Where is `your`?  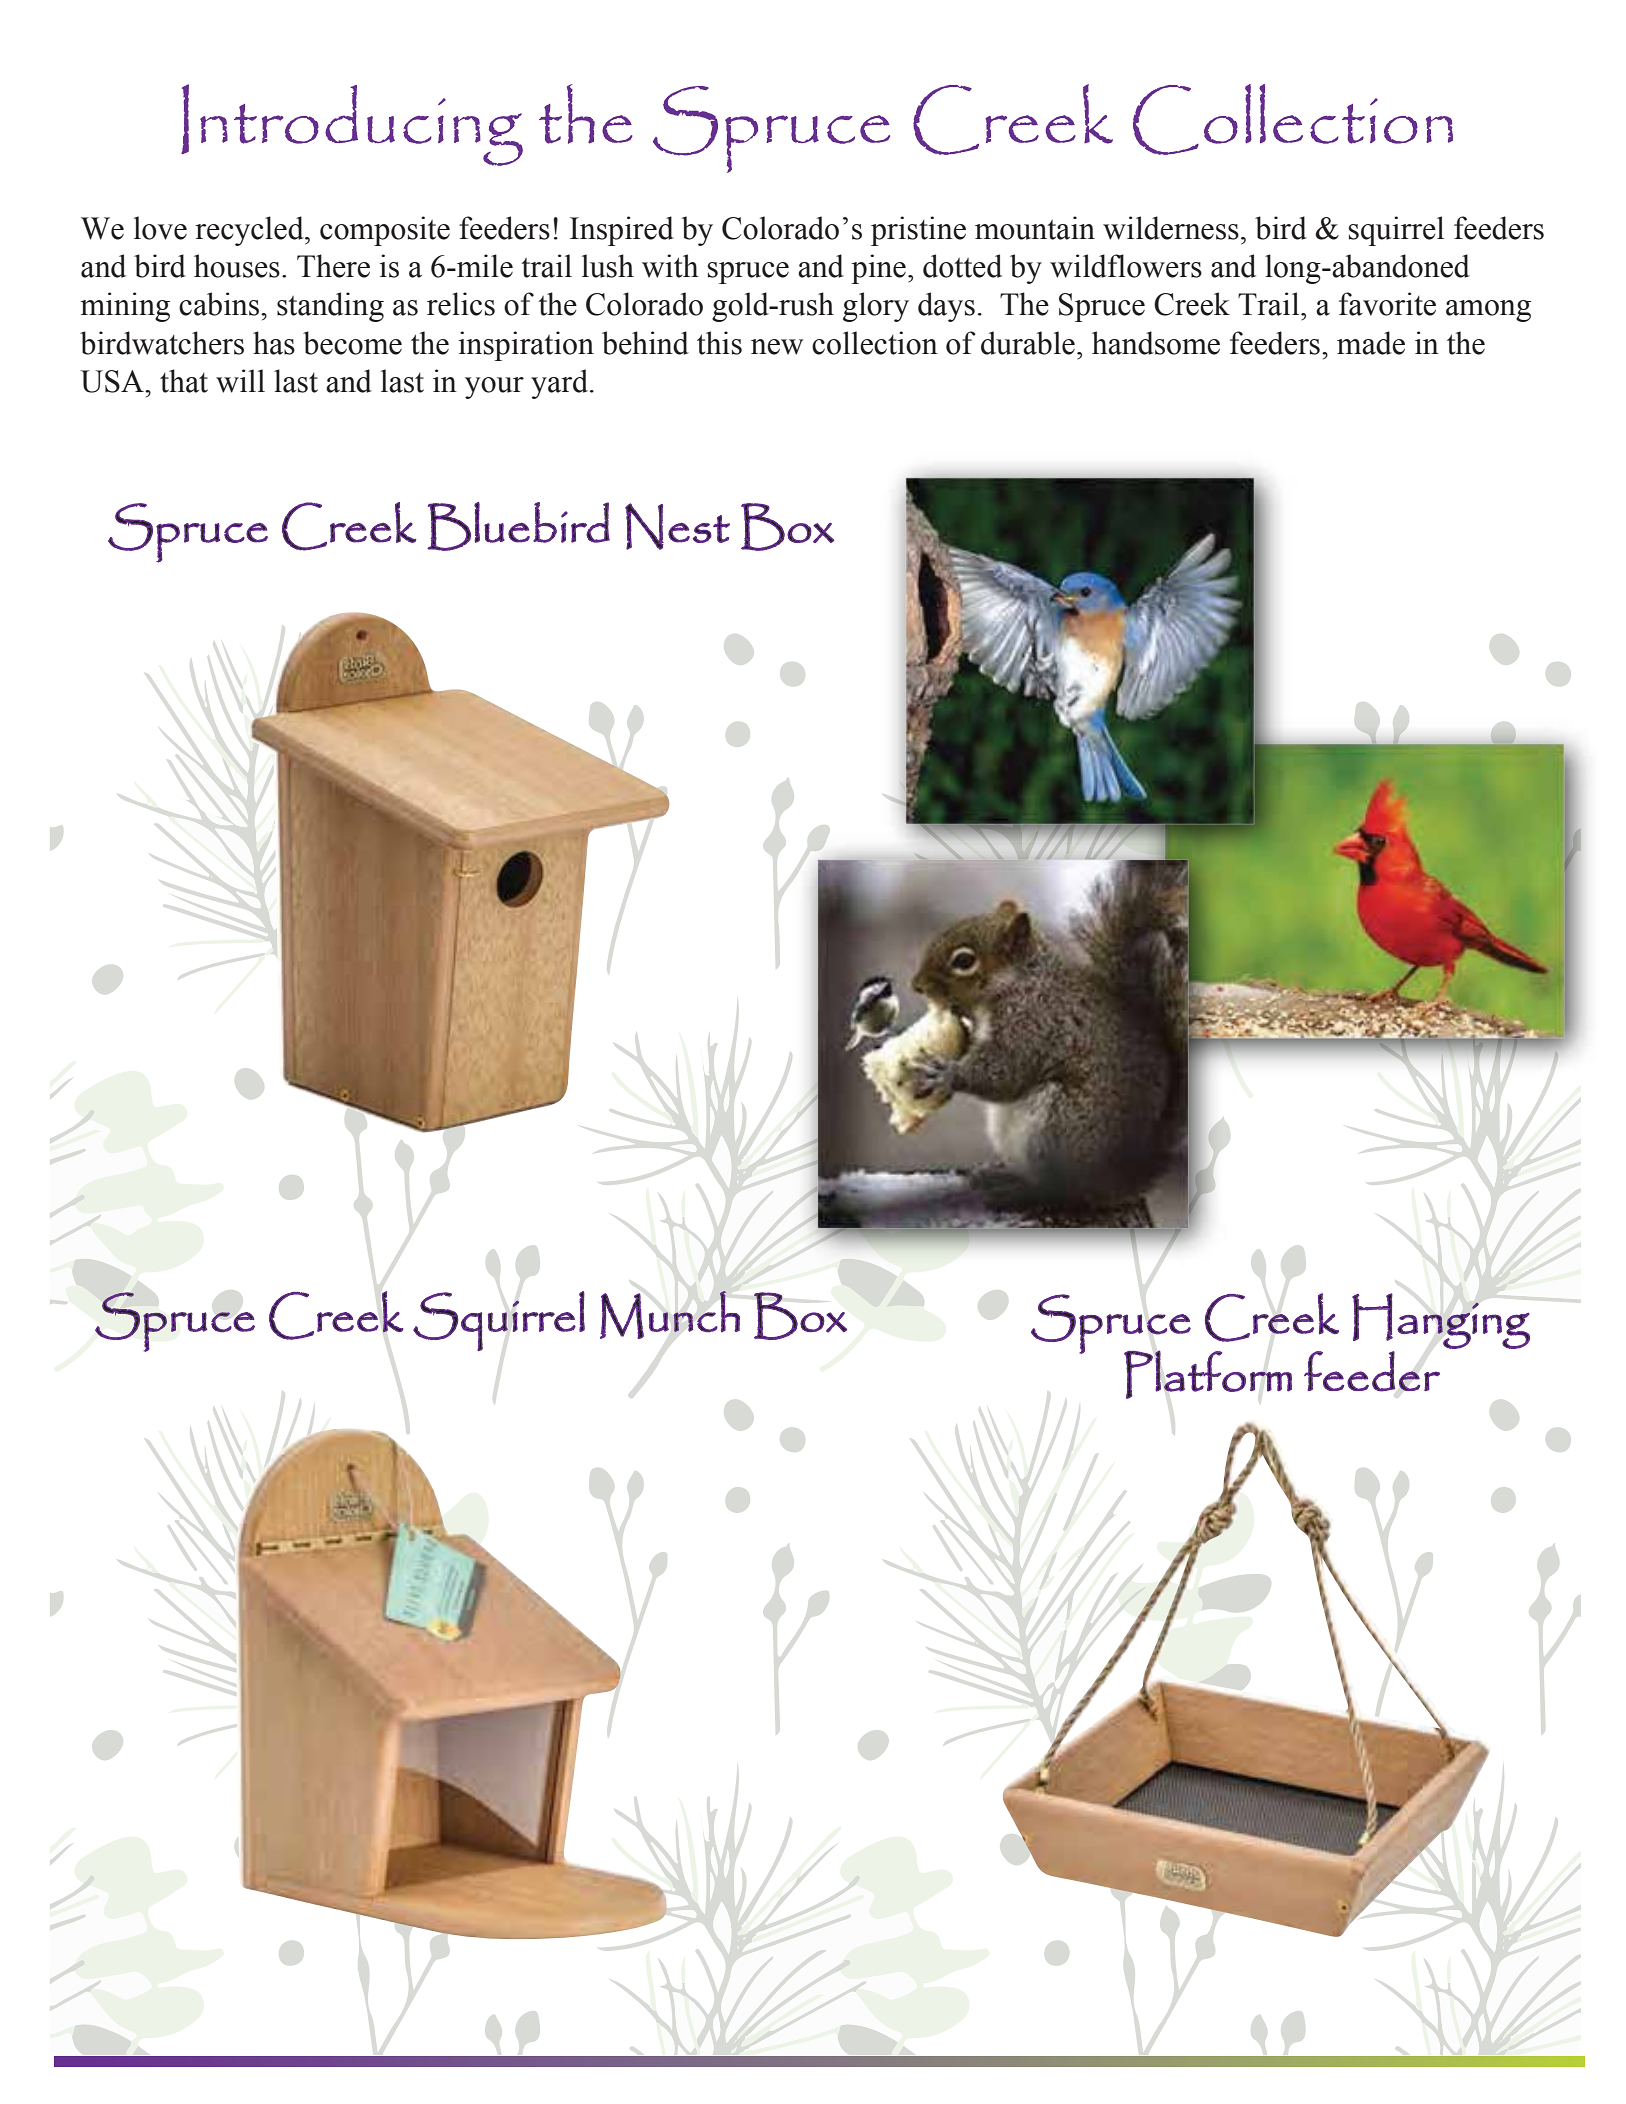 your is located at coordinates (494, 388).
